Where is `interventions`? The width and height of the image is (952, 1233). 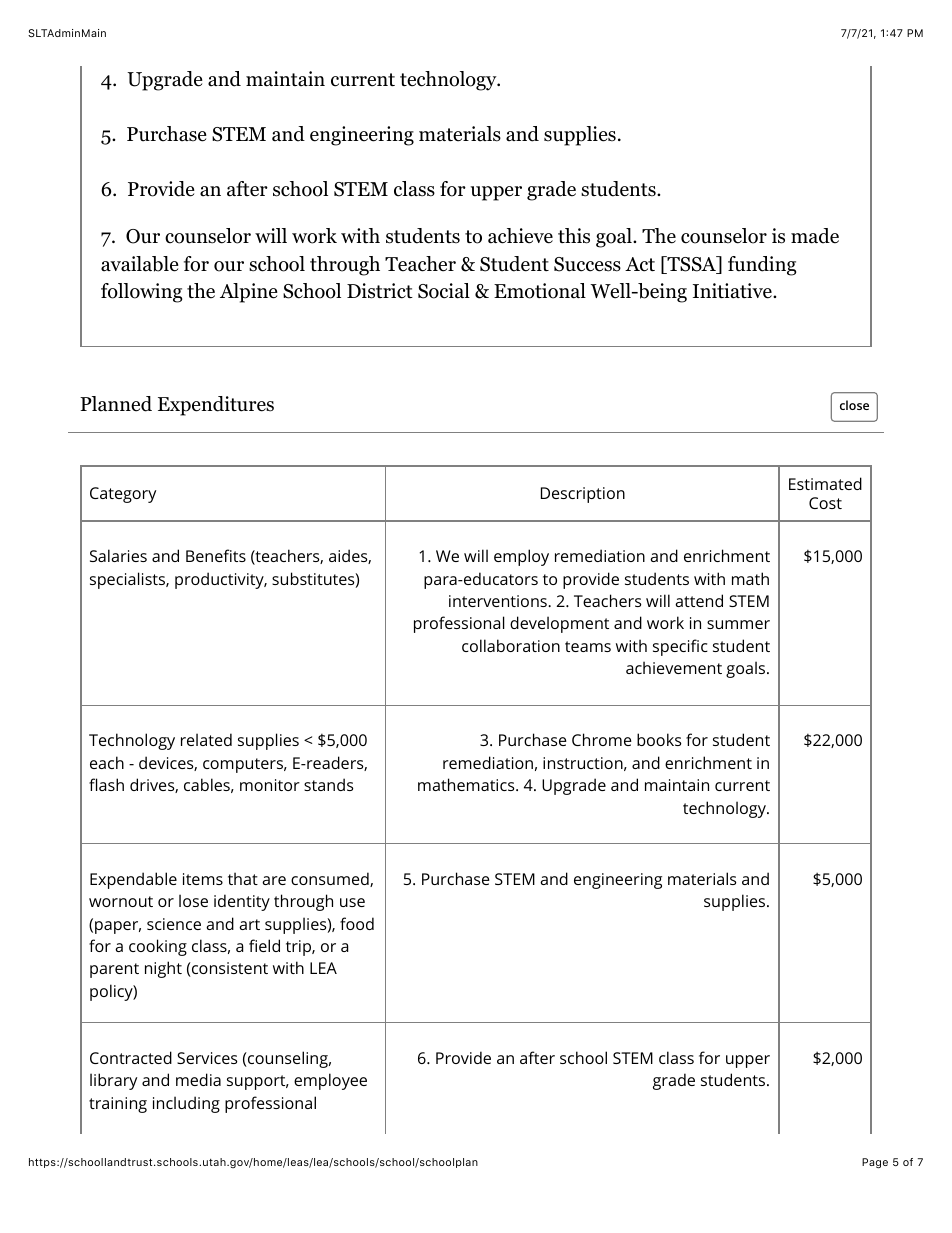
interventions is located at coordinates (499, 601).
